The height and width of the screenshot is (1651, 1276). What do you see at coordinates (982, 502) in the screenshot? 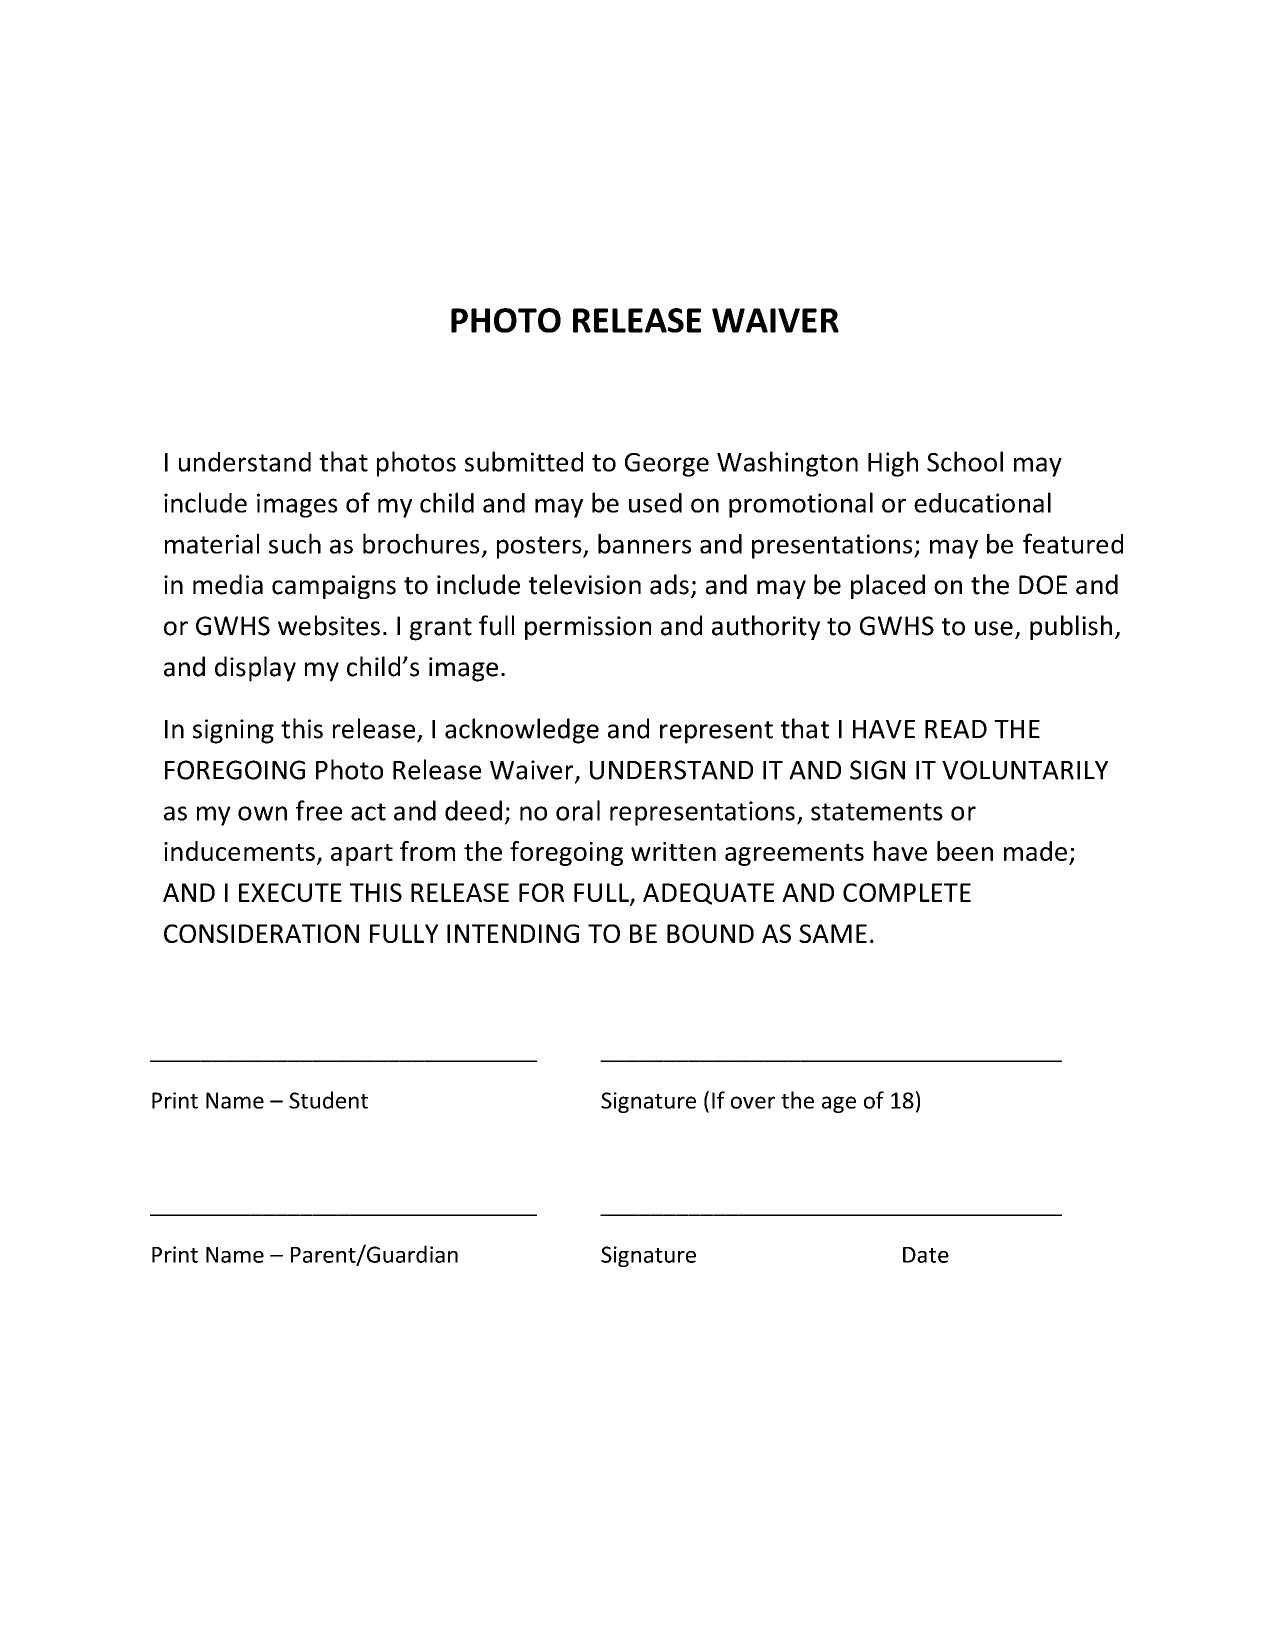
I see `educational` at bounding box center [982, 502].
